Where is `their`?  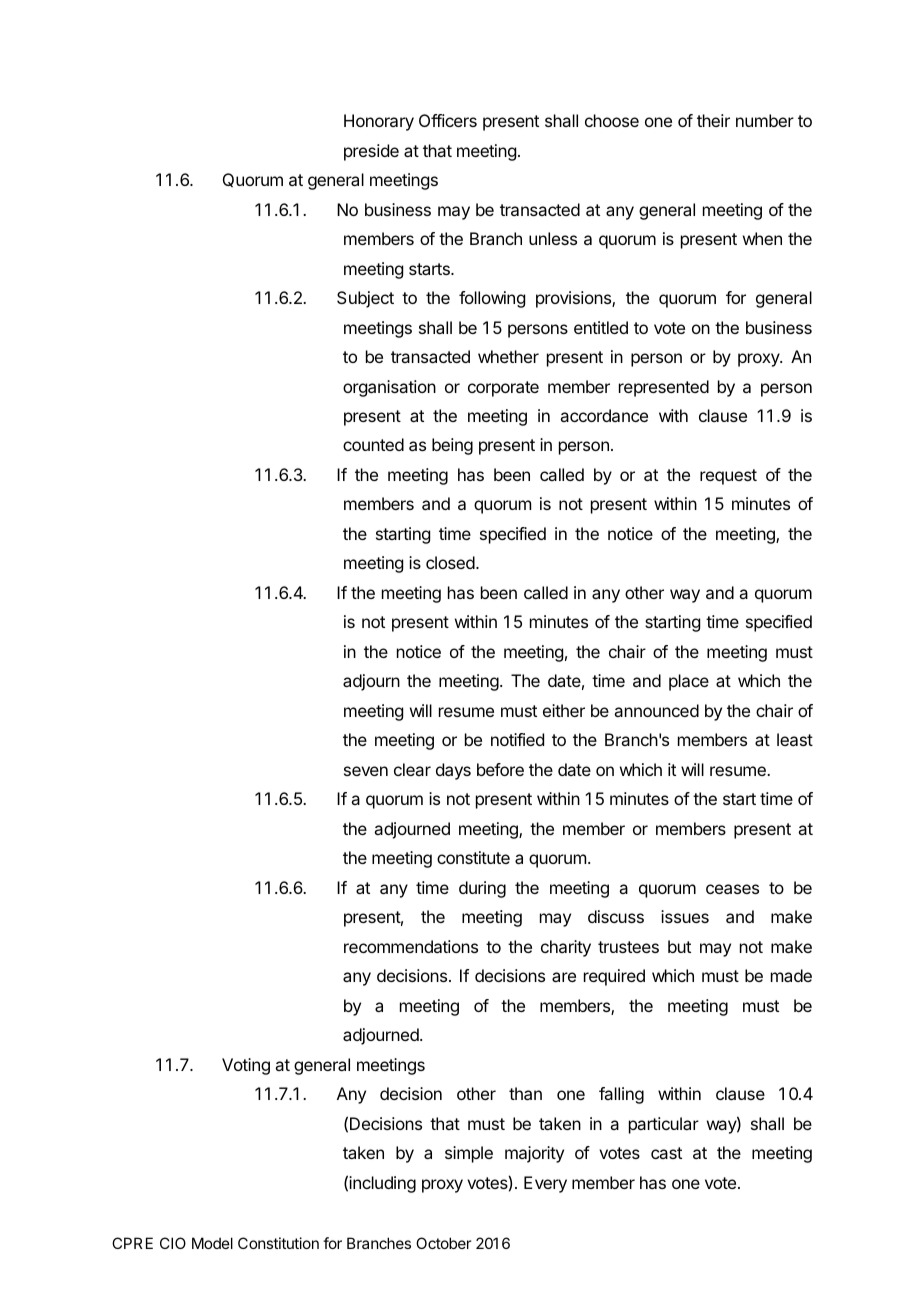
their is located at coordinates (713, 120).
